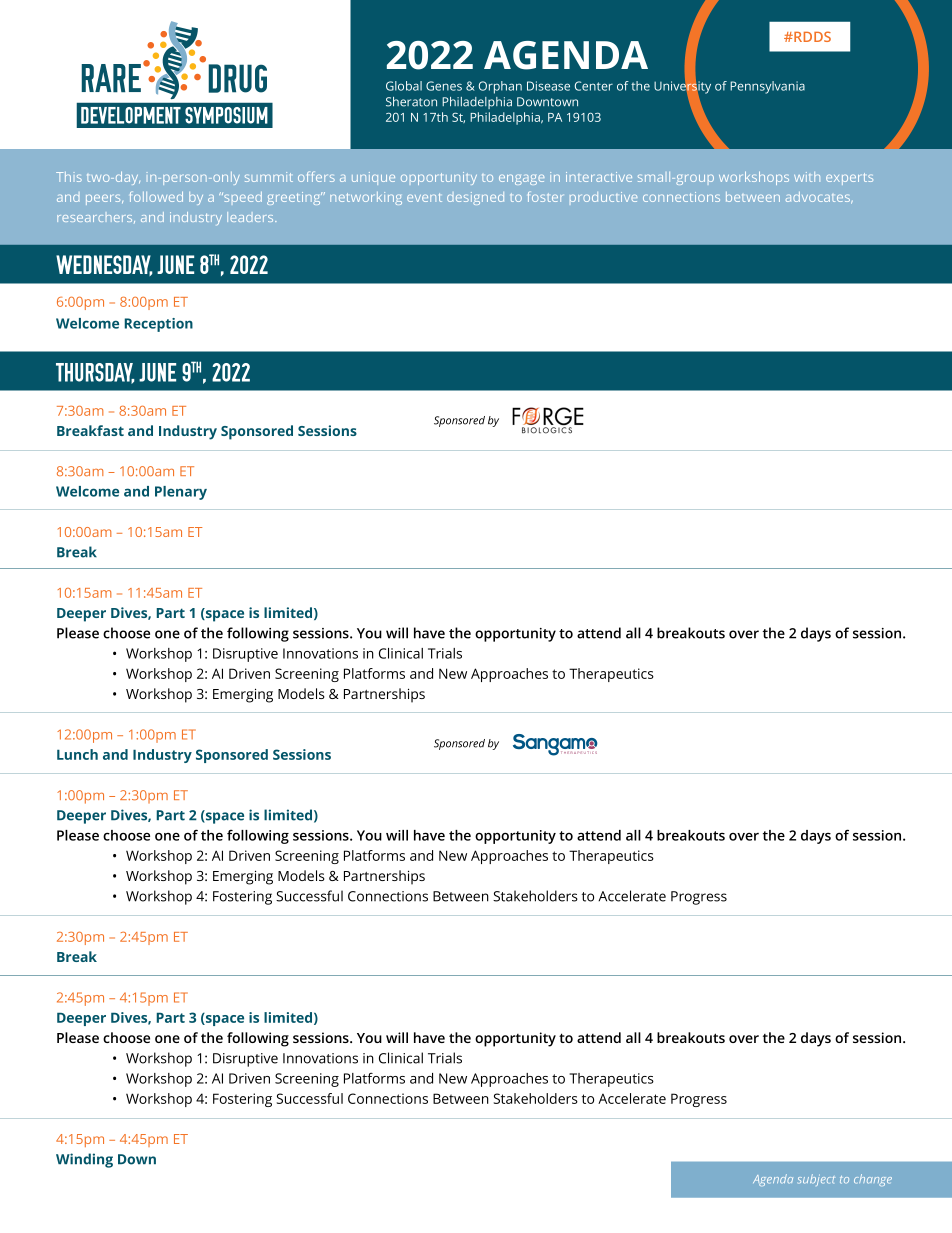 The width and height of the page is (952, 1233). What do you see at coordinates (767, 87) in the page?
I see `Pennsylvania` at bounding box center [767, 87].
